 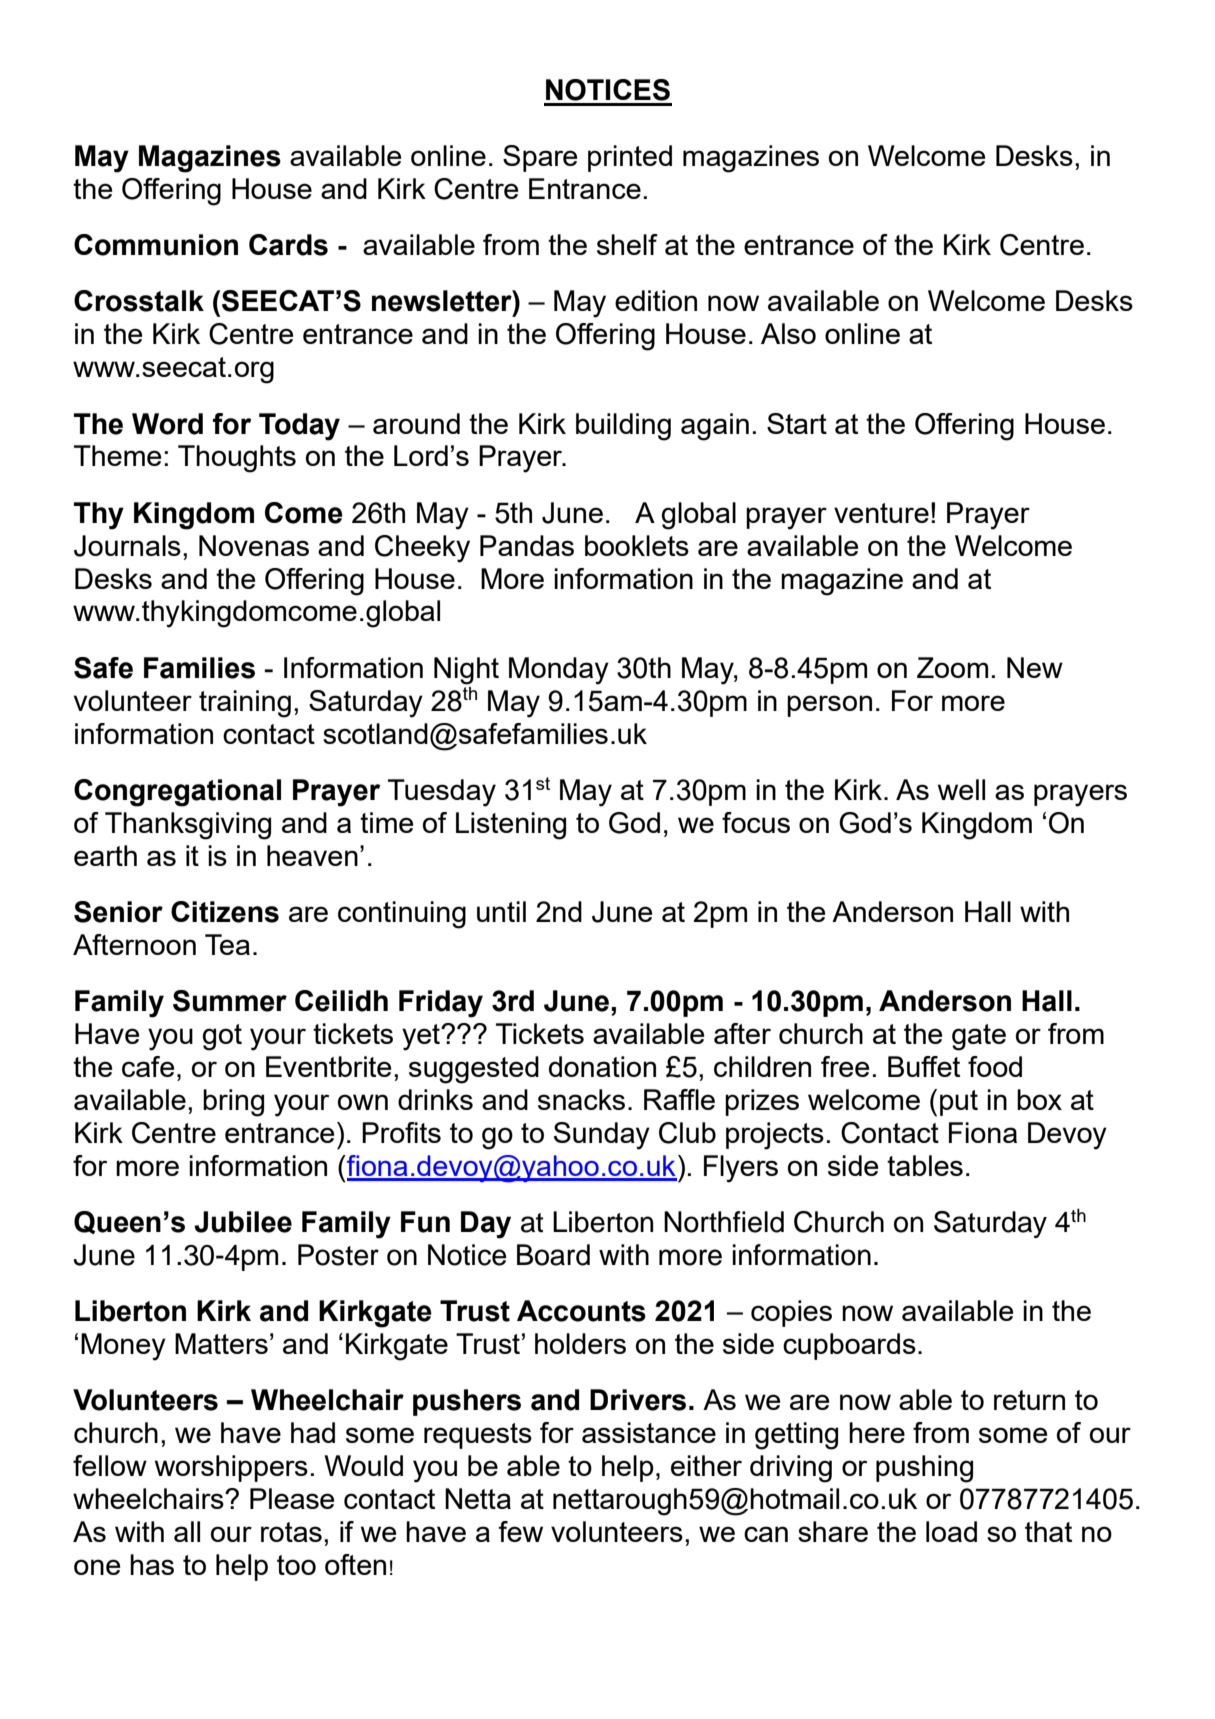 What do you see at coordinates (581, 1099) in the page?
I see `snacks` at bounding box center [581, 1099].
